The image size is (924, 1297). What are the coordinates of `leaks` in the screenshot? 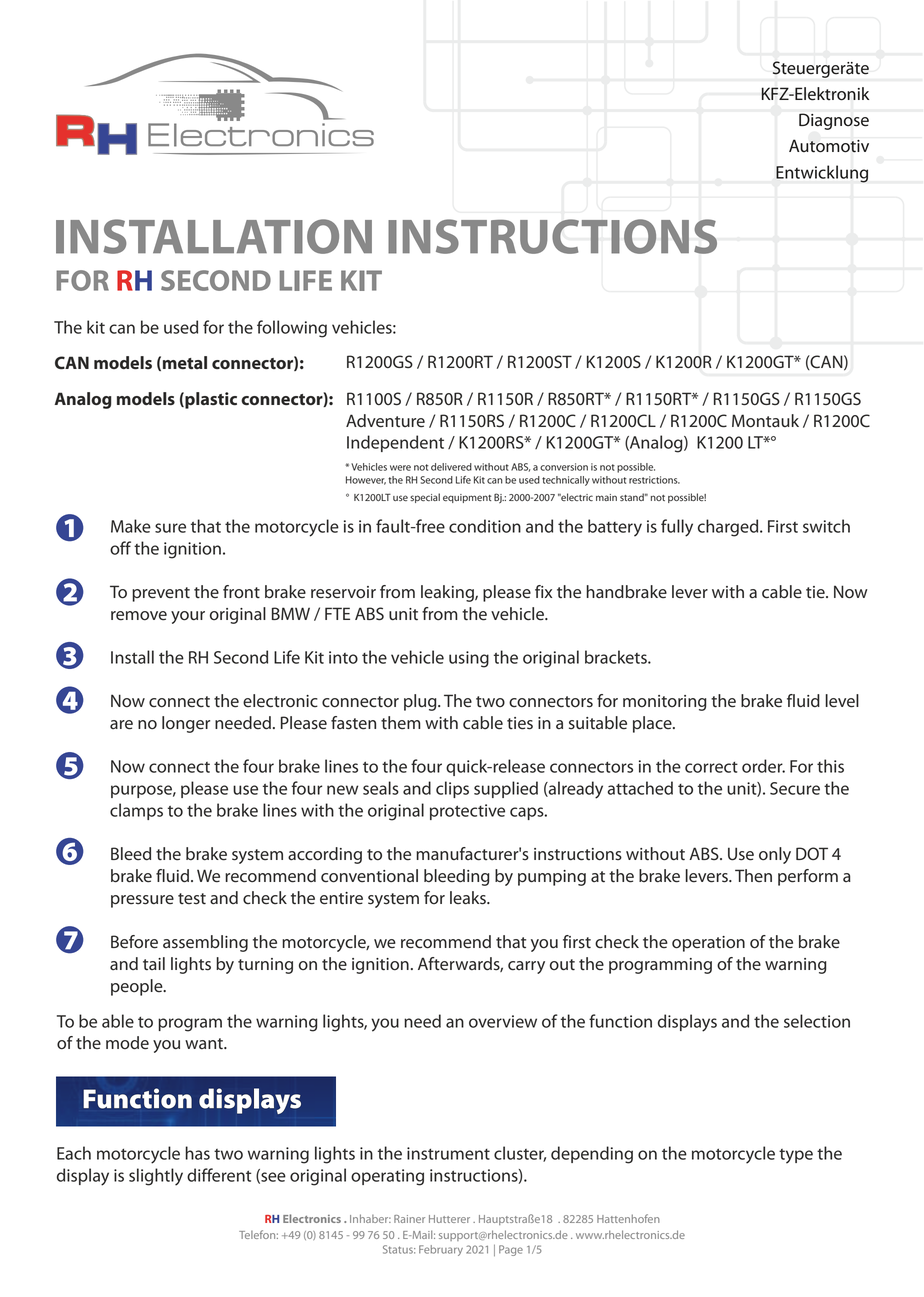 It's located at (469, 898).
